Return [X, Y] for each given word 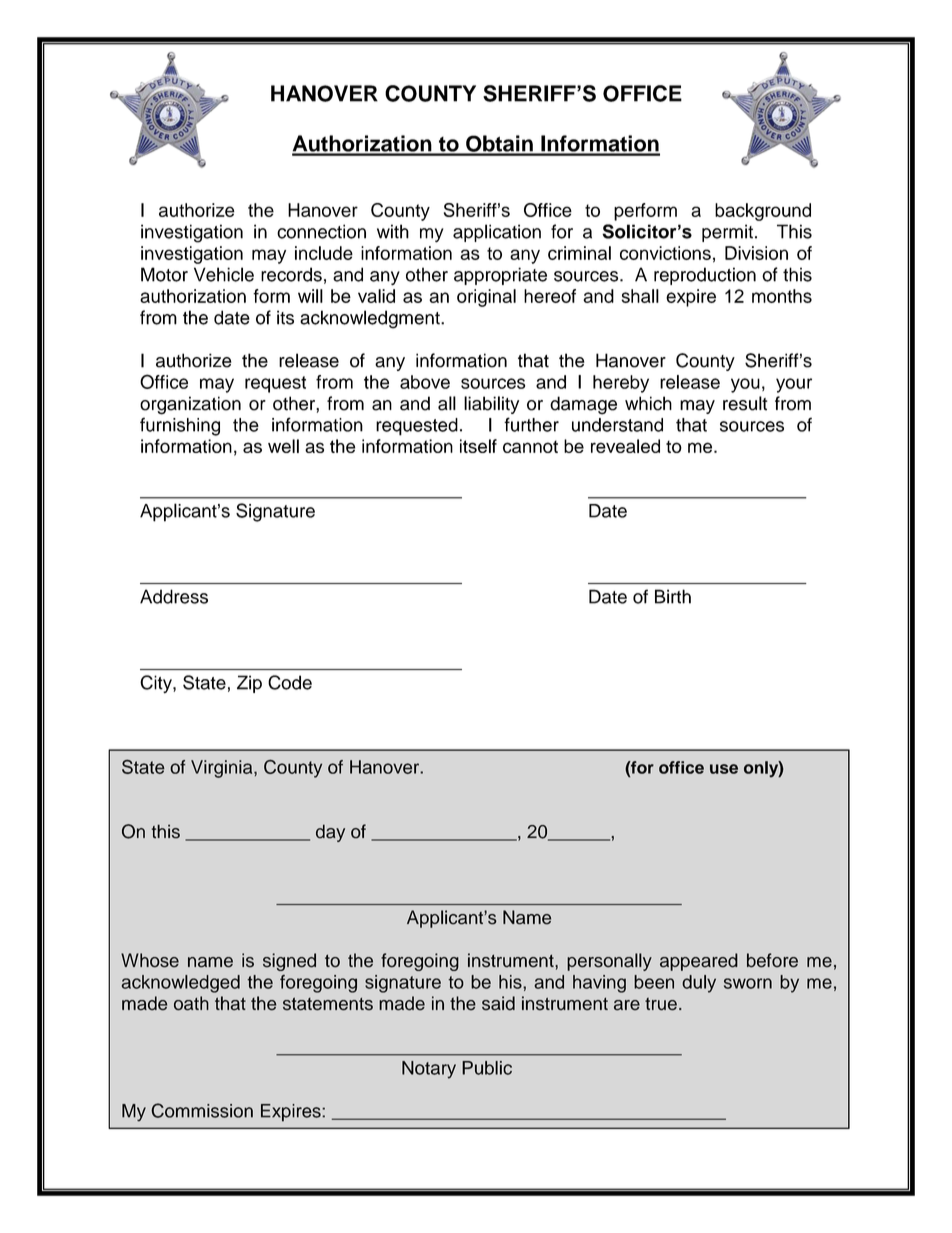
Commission [202, 1110]
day [330, 833]
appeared [699, 962]
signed [289, 962]
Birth [673, 596]
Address [174, 596]
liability [491, 405]
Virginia [223, 769]
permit [727, 233]
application [497, 233]
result [745, 403]
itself [478, 446]
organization [190, 405]
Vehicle [224, 274]
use [724, 769]
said [498, 1003]
